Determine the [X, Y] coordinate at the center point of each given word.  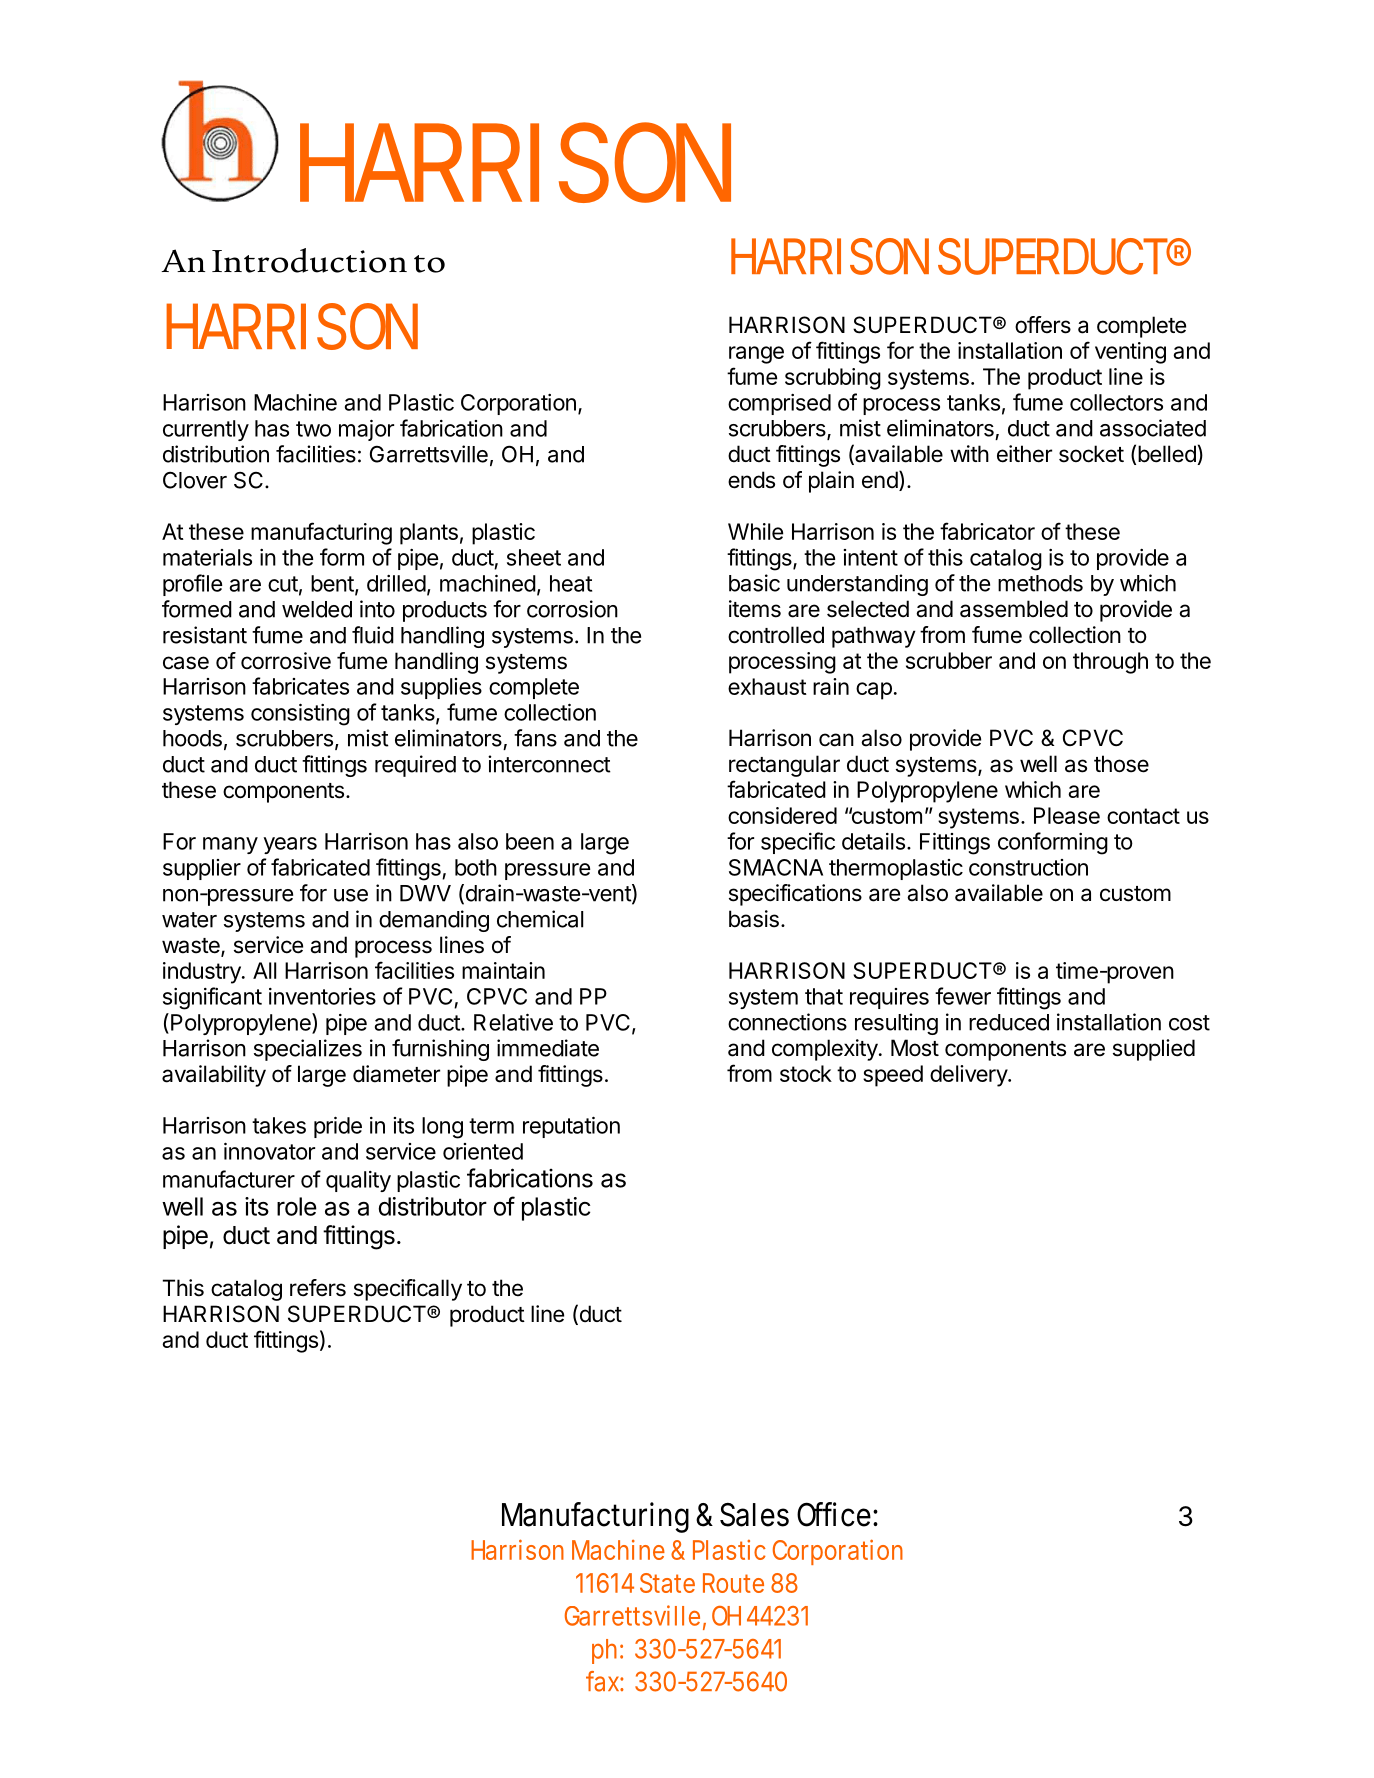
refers [318, 1288]
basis [754, 919]
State [667, 1583]
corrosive [286, 661]
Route [733, 1583]
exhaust [767, 686]
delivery [969, 1076]
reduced [1009, 1022]
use [351, 895]
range [756, 355]
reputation [571, 1127]
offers [1043, 325]
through [1110, 663]
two [313, 429]
